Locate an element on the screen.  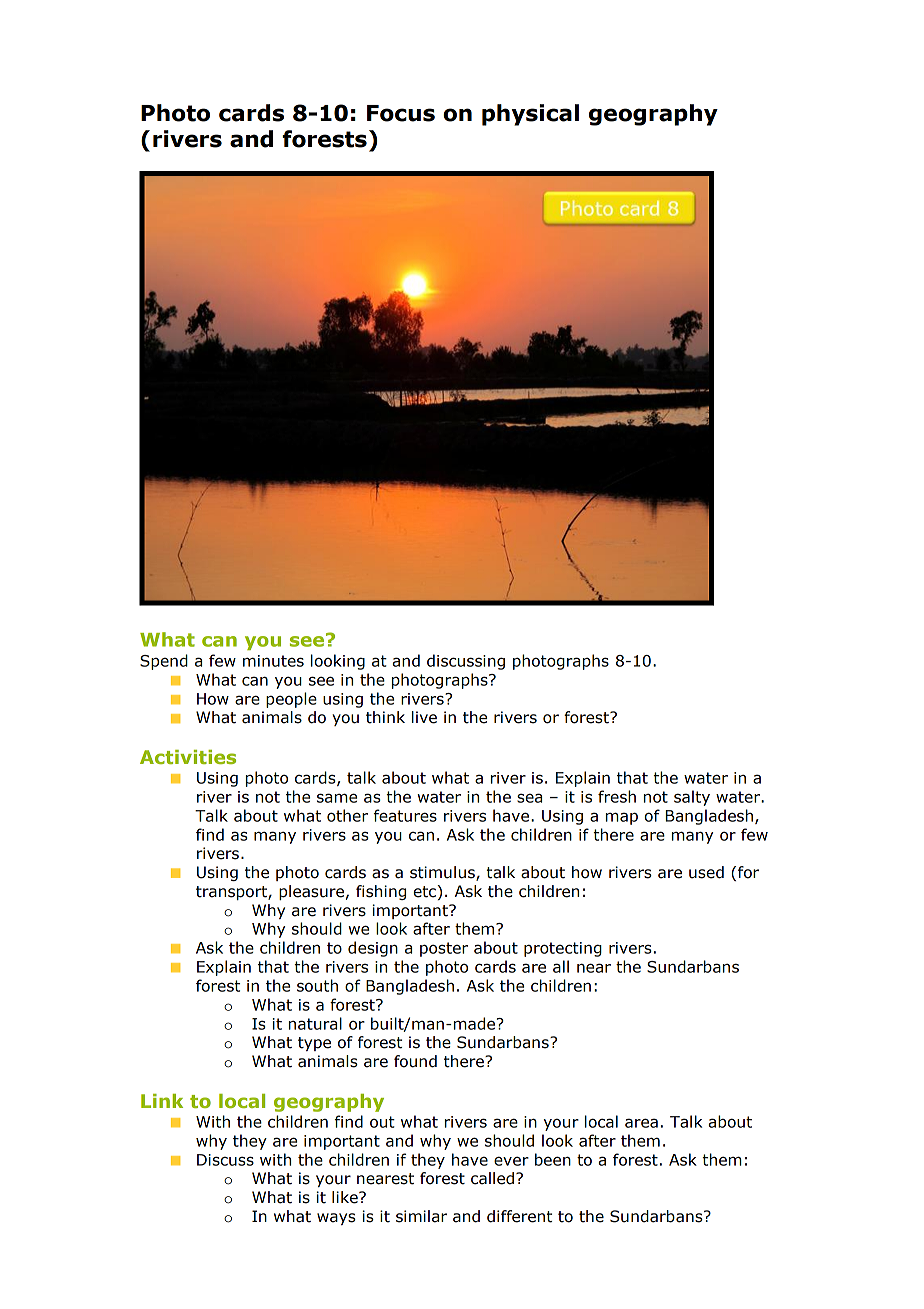
think is located at coordinates (385, 717).
